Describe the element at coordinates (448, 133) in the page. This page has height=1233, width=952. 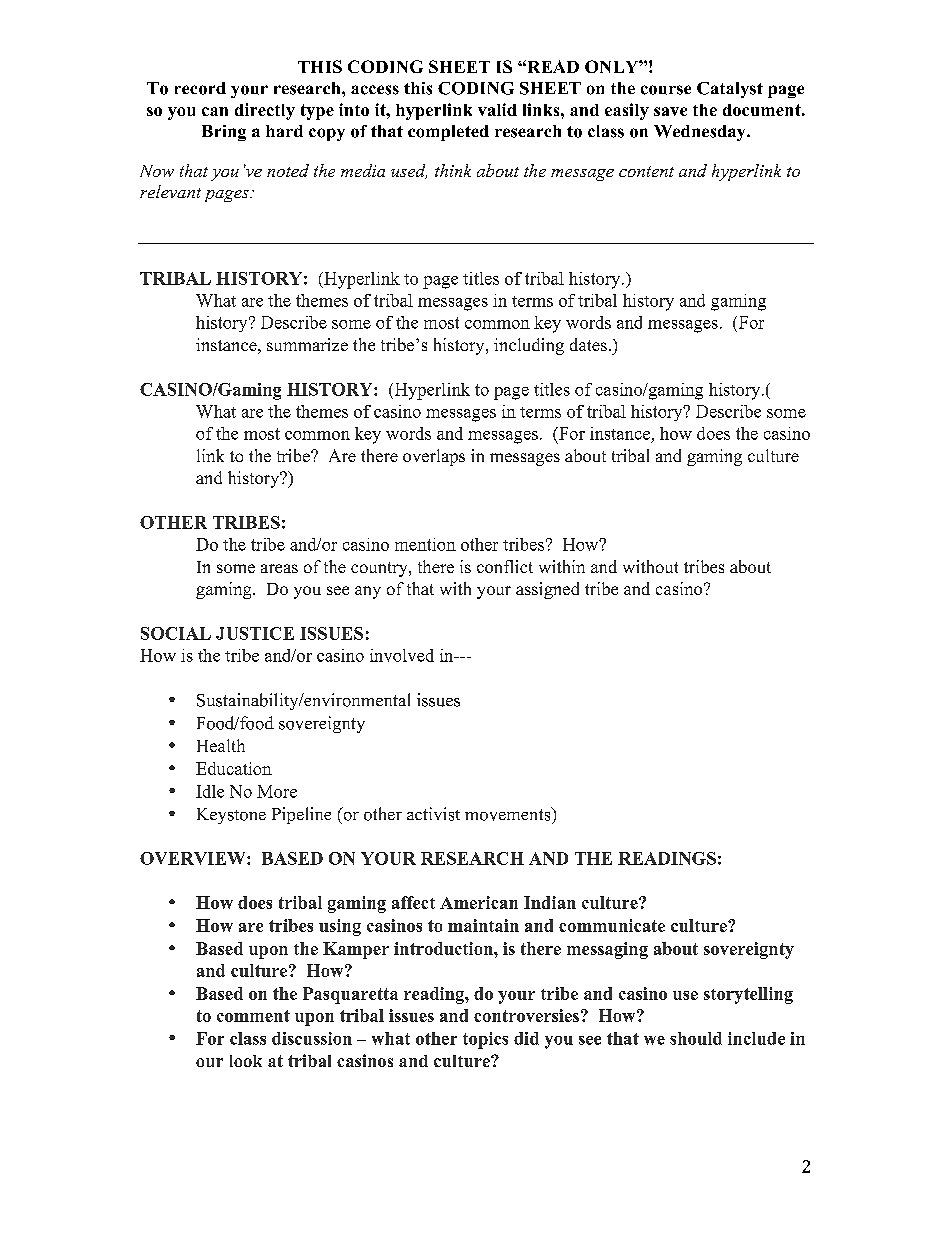
I see `completed` at that location.
